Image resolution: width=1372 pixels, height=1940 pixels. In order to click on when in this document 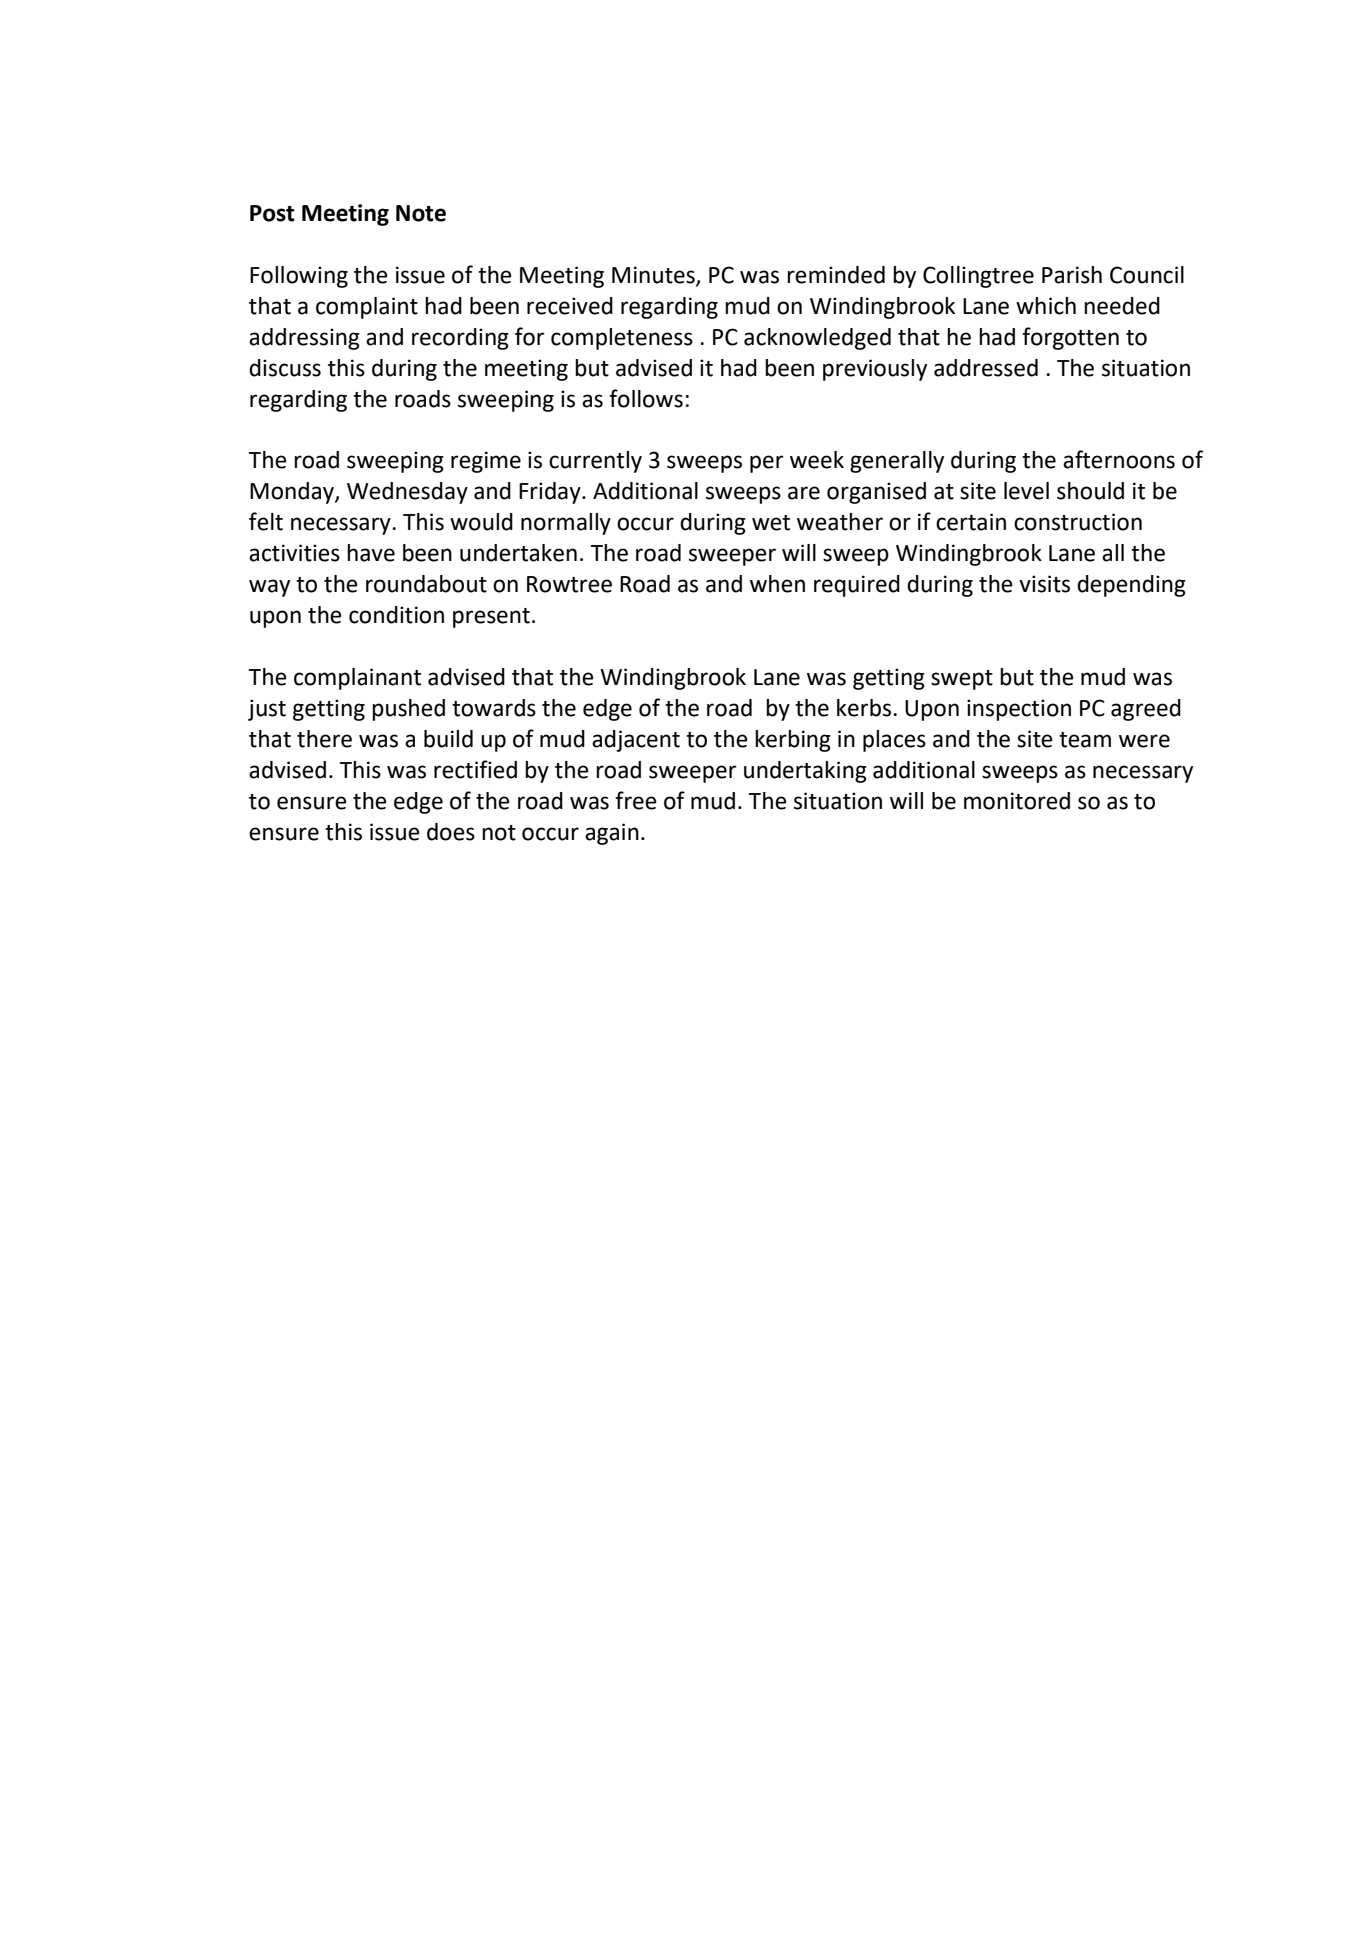, I will do `click(777, 584)`.
